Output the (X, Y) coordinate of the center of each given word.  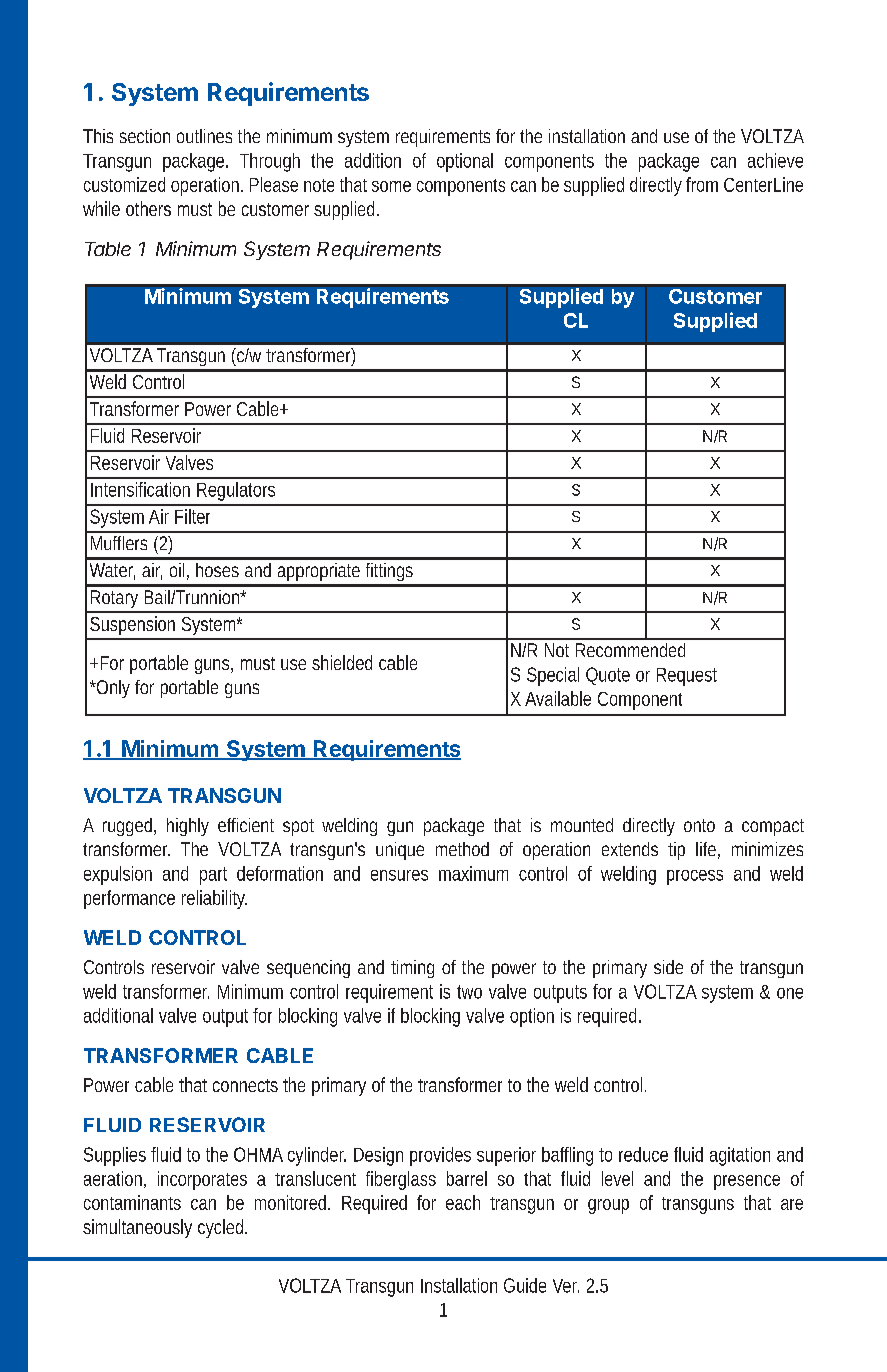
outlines (204, 136)
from (702, 184)
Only (112, 689)
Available (558, 698)
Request (687, 677)
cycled (220, 1228)
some (391, 186)
